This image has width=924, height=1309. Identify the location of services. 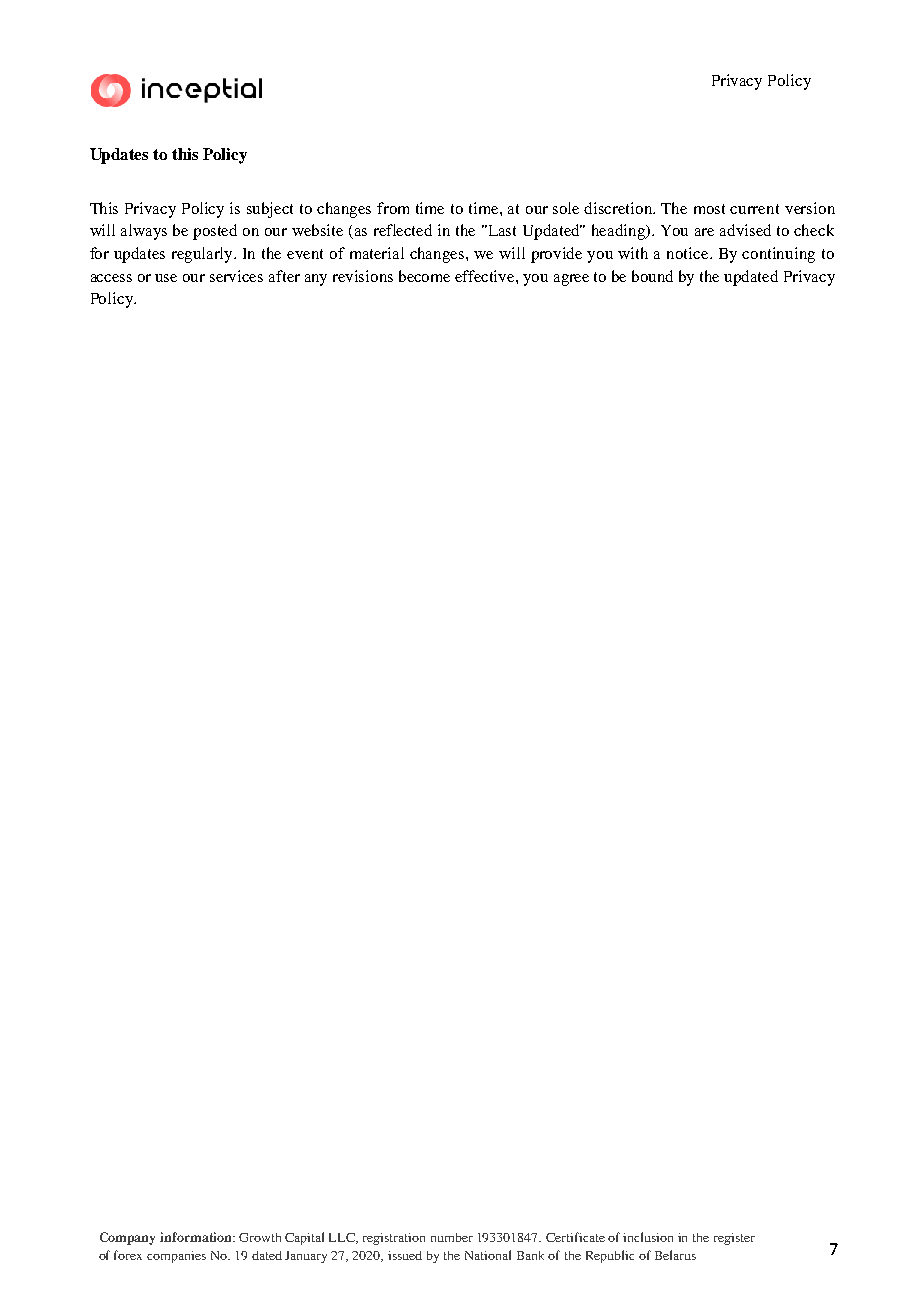
(236, 276).
